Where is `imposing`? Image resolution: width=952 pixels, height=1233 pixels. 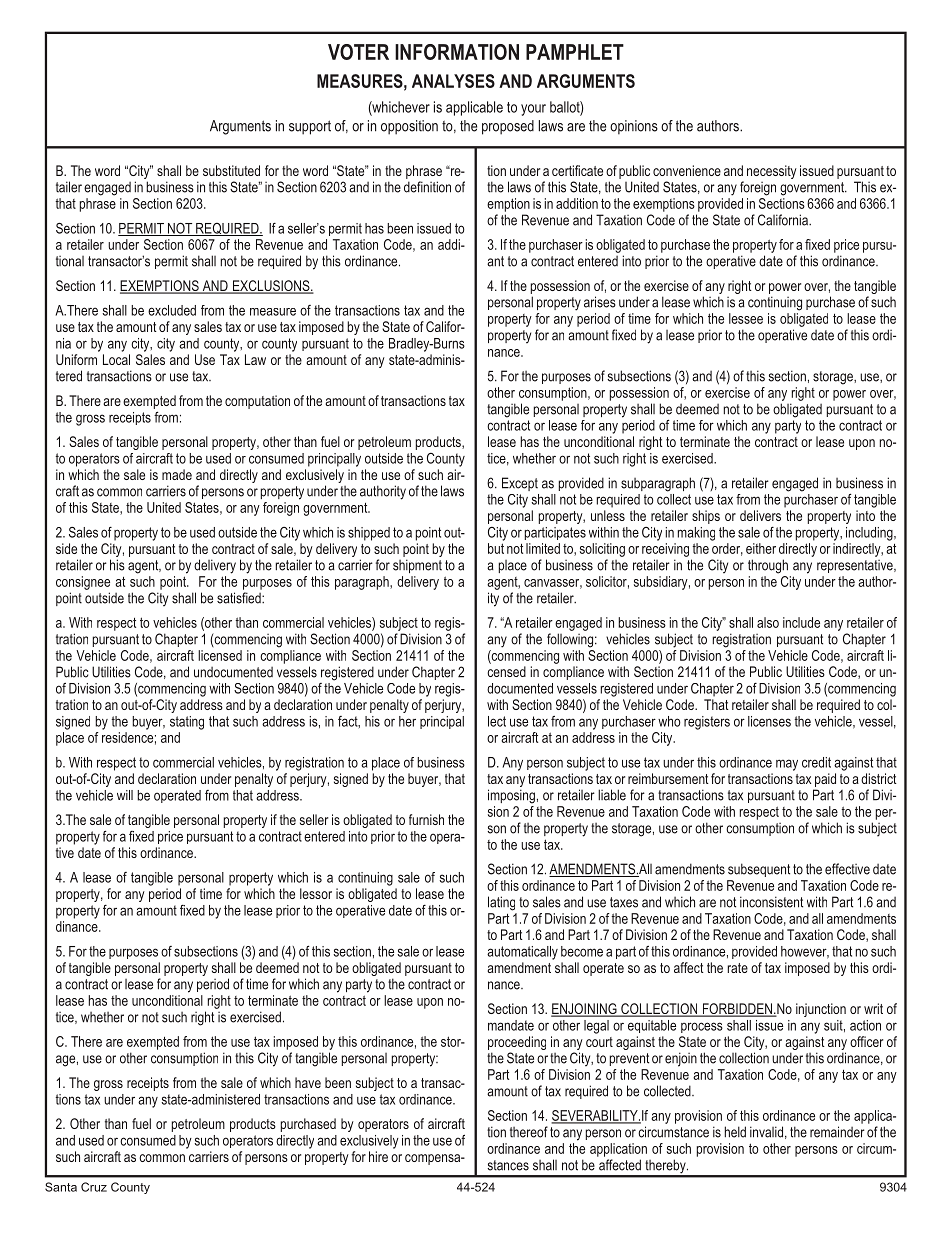 imposing is located at coordinates (511, 796).
